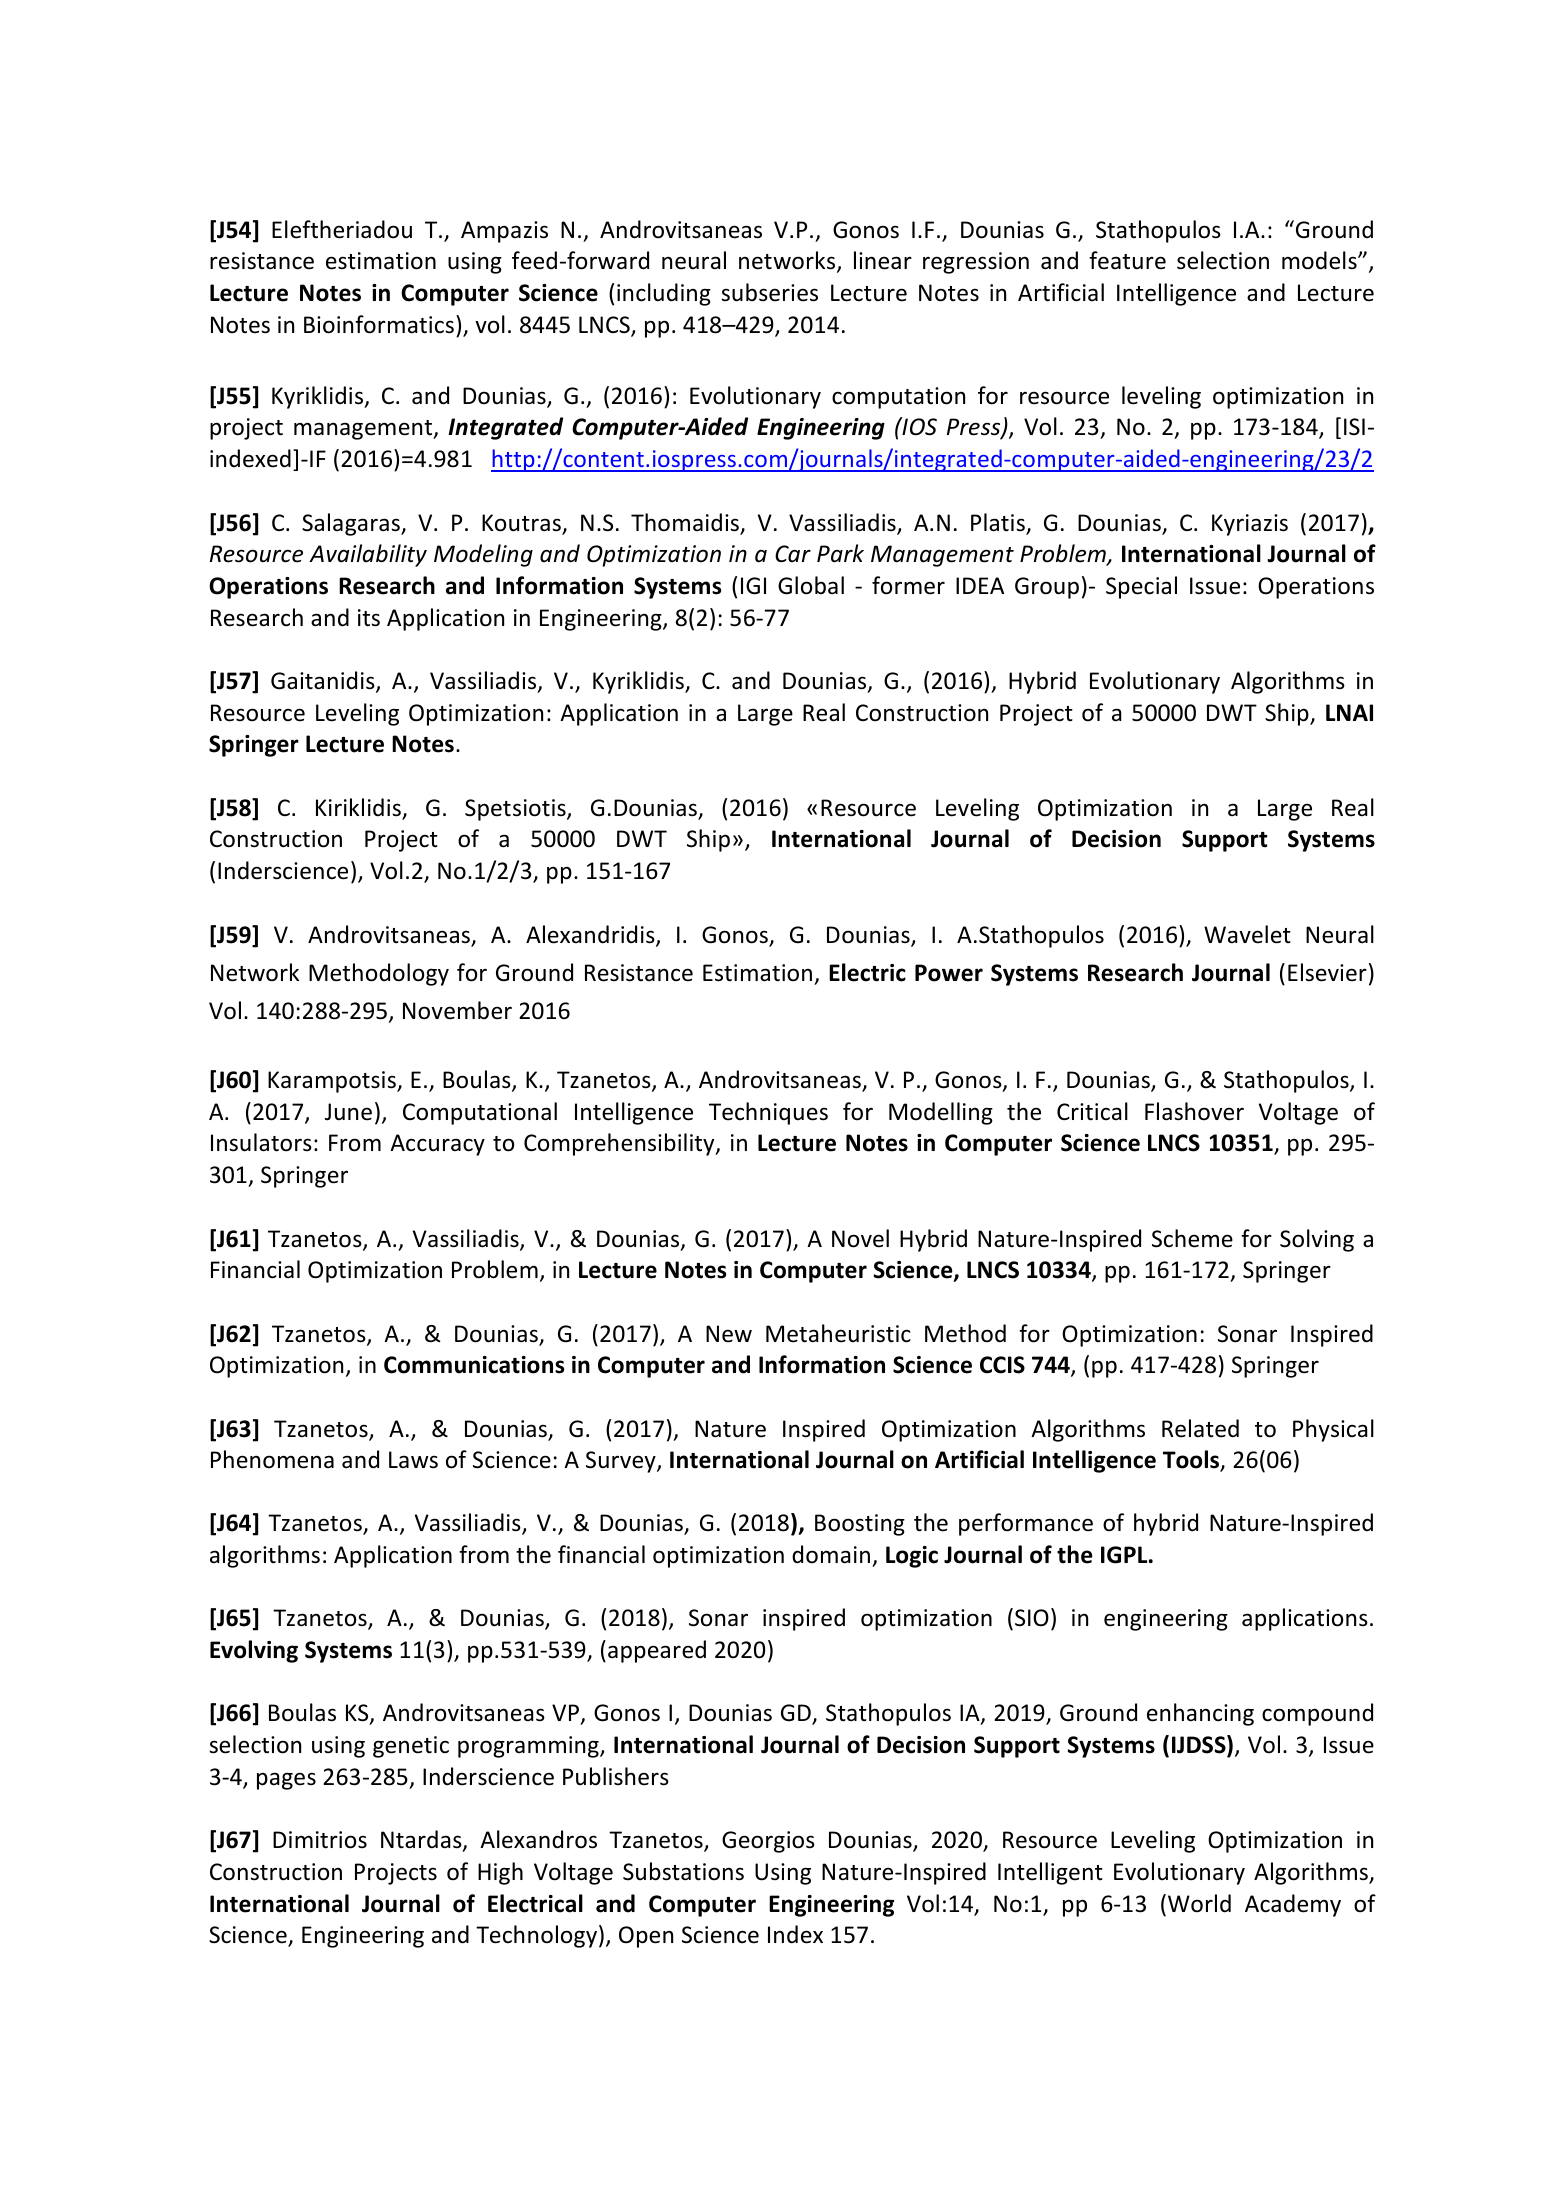  Describe the element at coordinates (1127, 260) in the screenshot. I see `feature` at that location.
